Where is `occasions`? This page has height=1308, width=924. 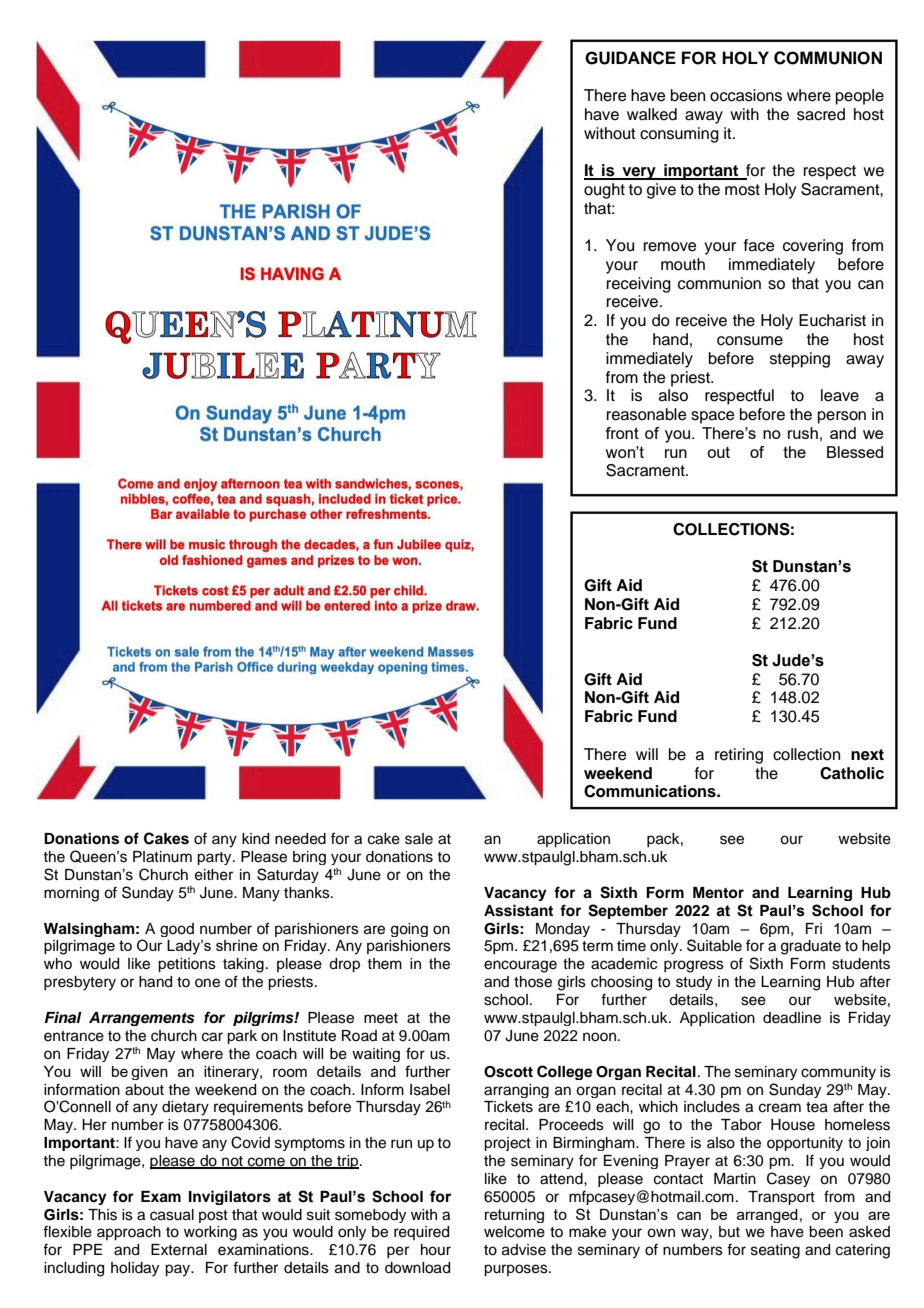 occasions is located at coordinates (746, 95).
